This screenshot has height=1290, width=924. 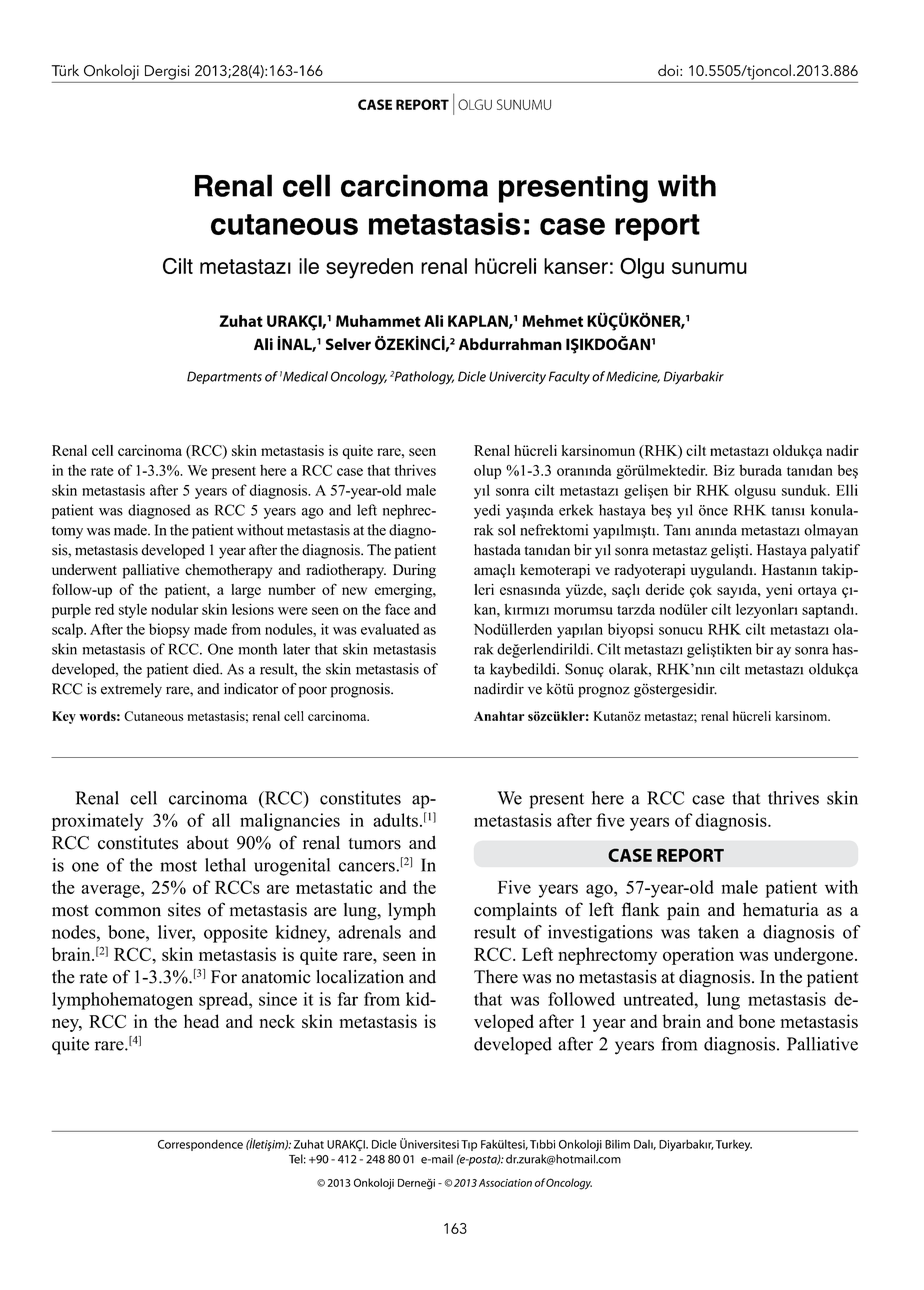 I want to click on Mehmet, so click(x=552, y=321).
